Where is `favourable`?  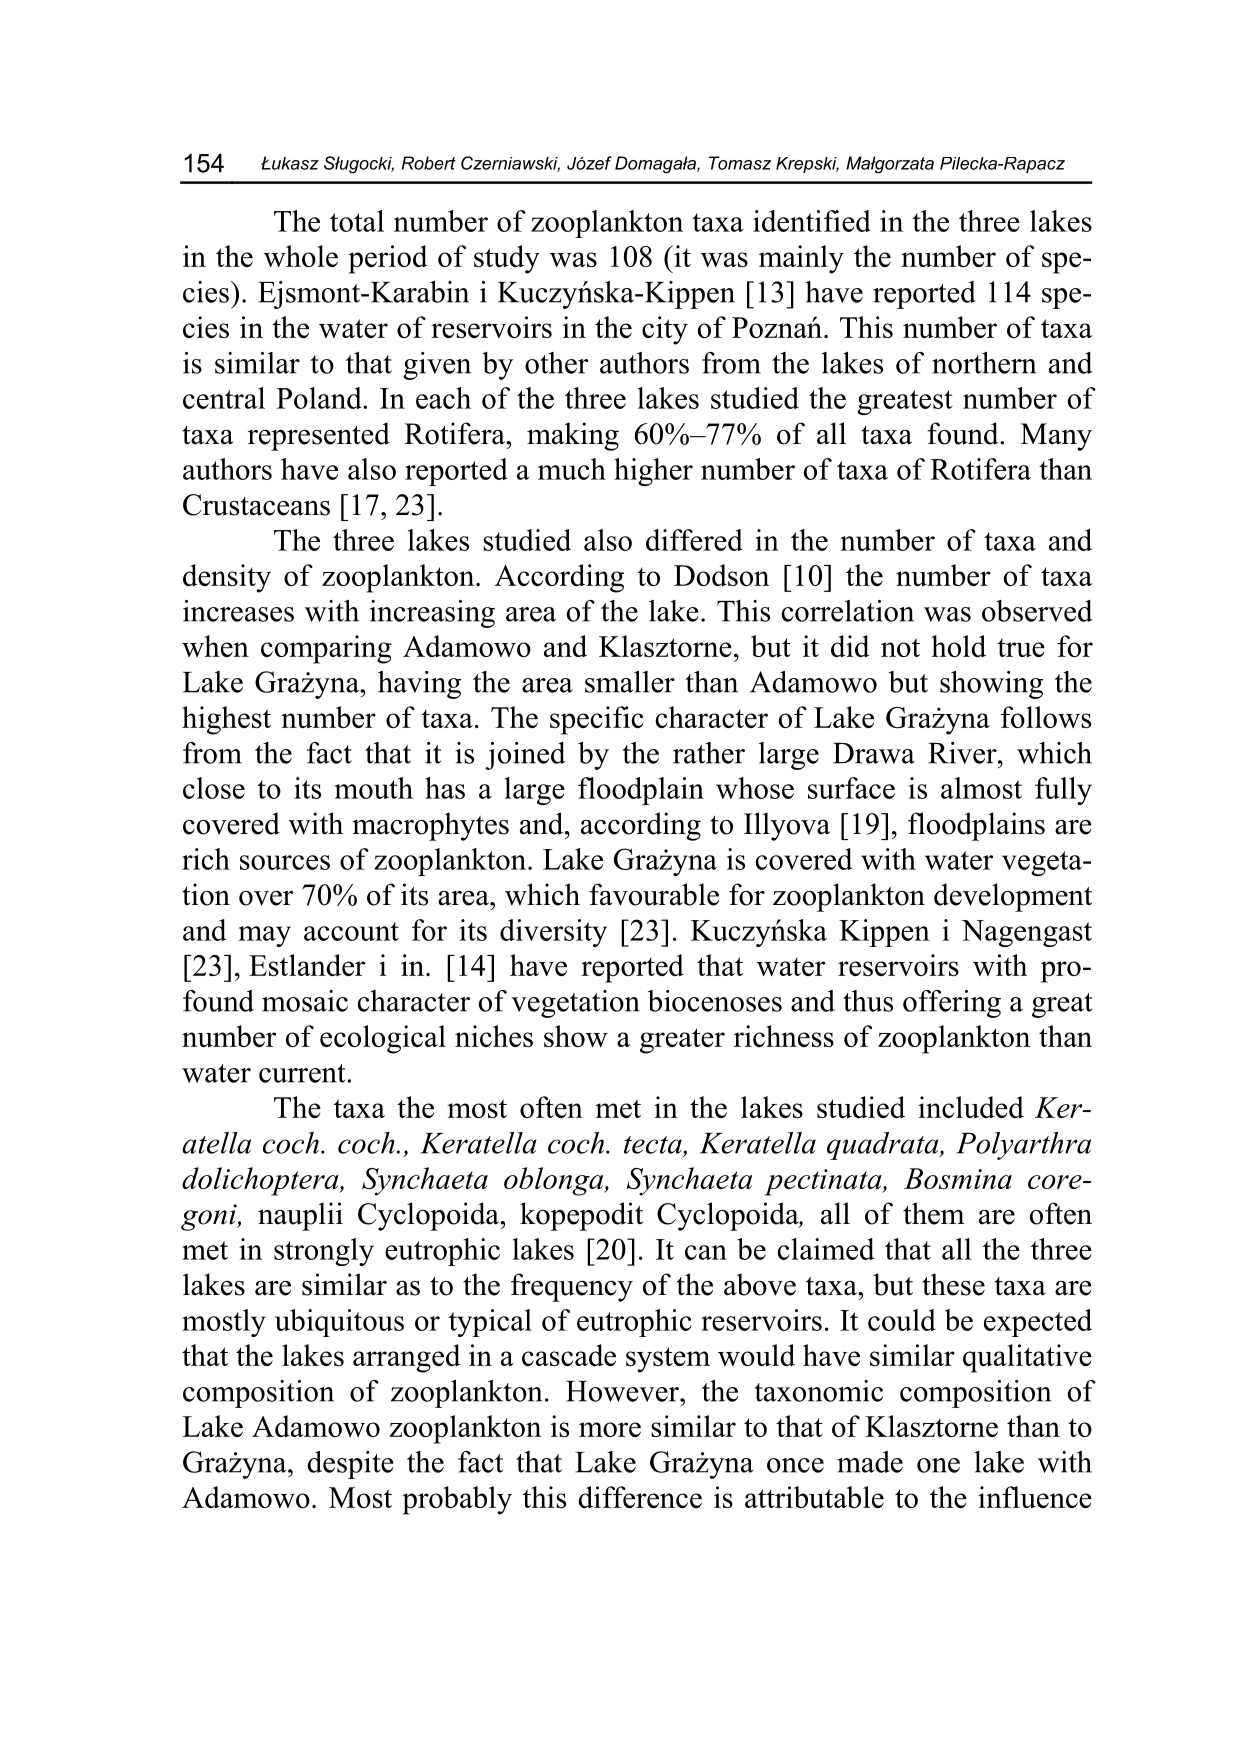 favourable is located at coordinates (654, 894).
